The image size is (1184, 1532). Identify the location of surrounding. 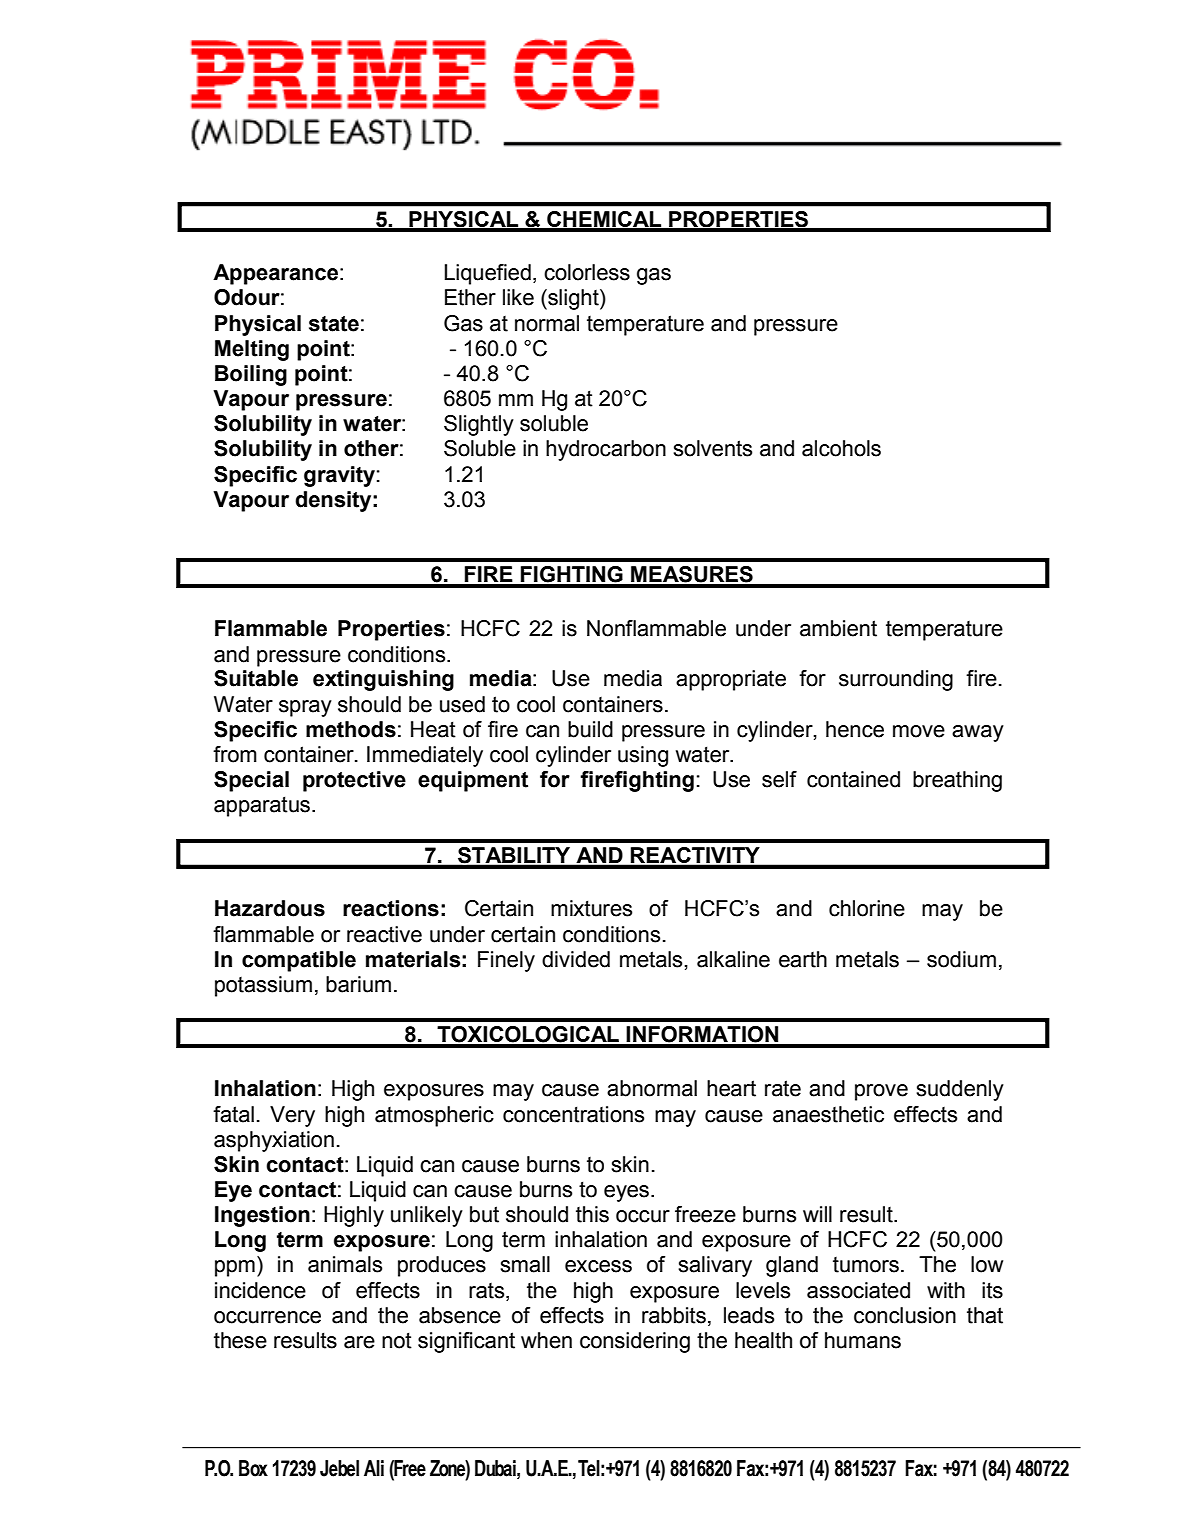
(896, 680).
